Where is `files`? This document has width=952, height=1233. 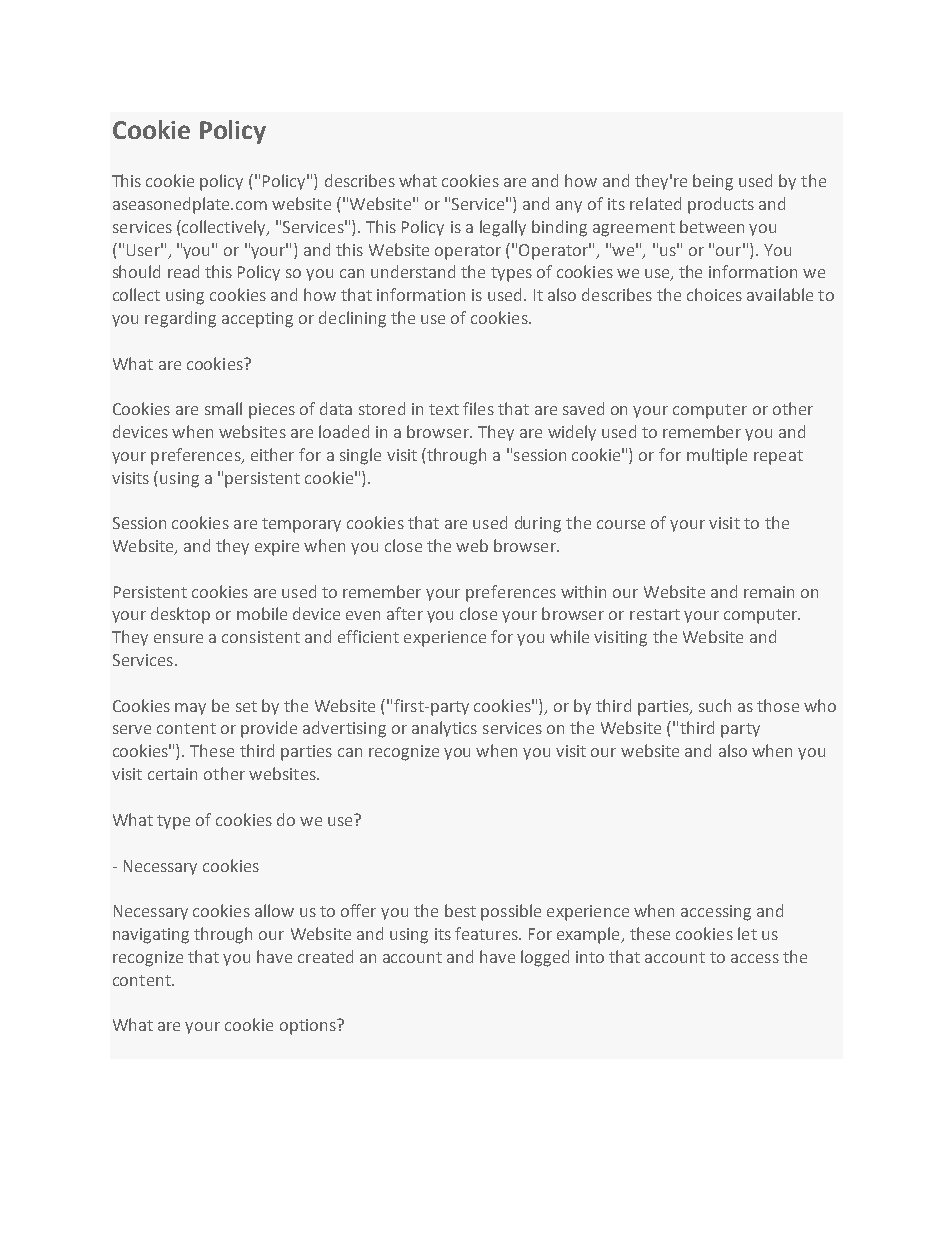 files is located at coordinates (478, 408).
